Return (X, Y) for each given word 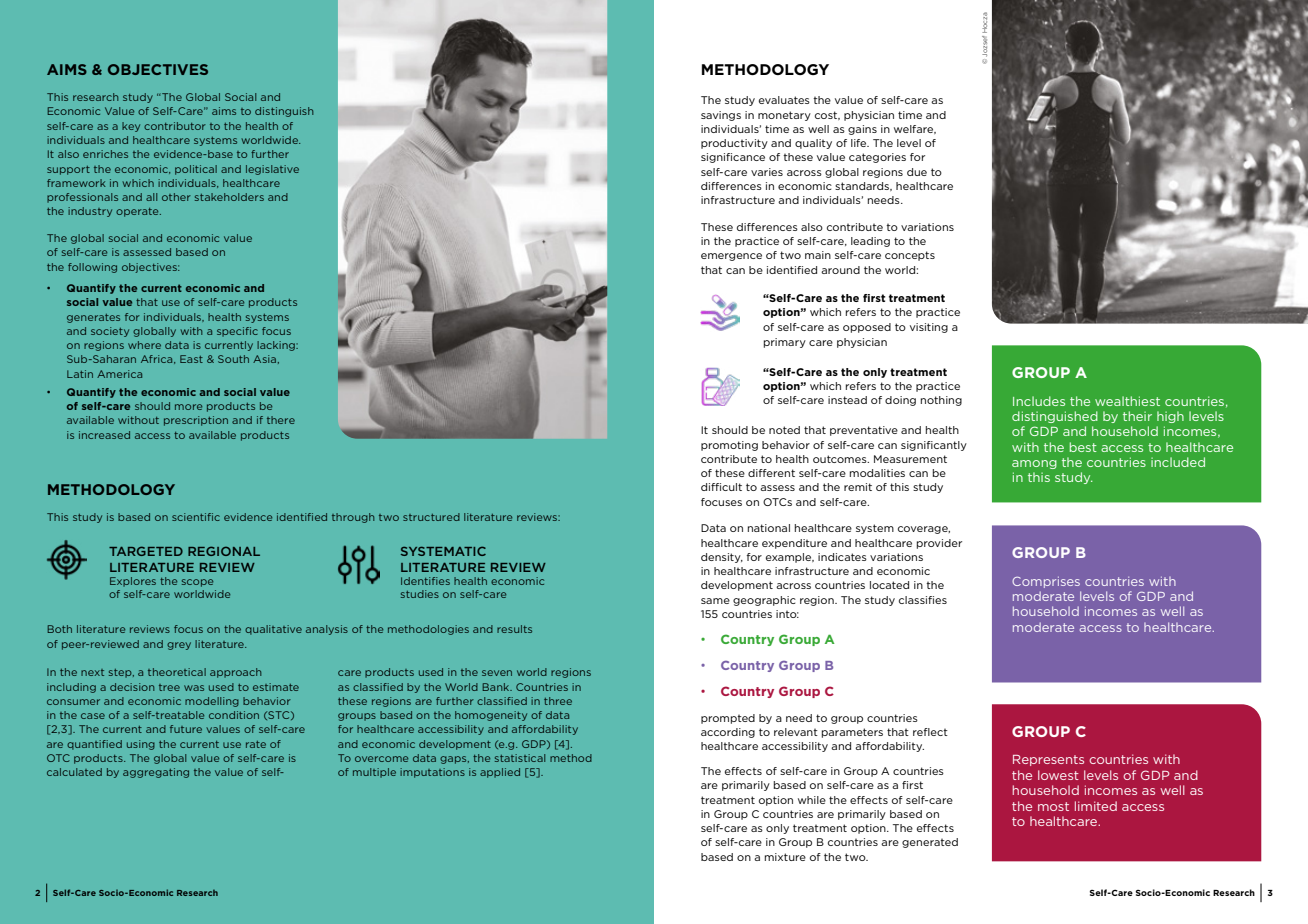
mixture (785, 857)
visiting (929, 328)
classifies (923, 600)
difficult (721, 487)
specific (237, 332)
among (1034, 464)
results (514, 629)
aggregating (156, 773)
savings (721, 116)
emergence (731, 257)
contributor (175, 126)
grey (179, 646)
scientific (196, 517)
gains (862, 130)
